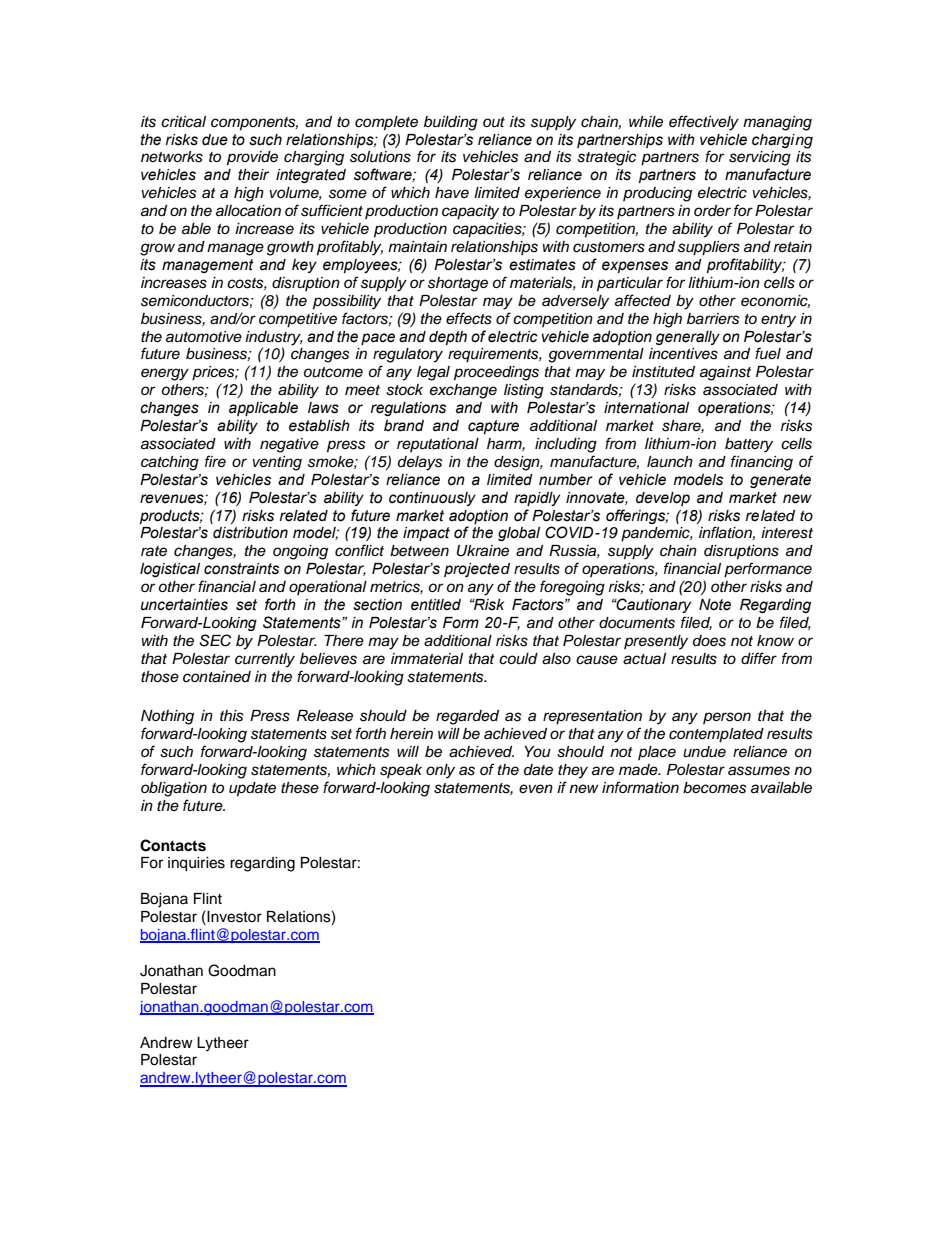 This image has width=952, height=1233. What do you see at coordinates (704, 123) in the image?
I see `effectively` at bounding box center [704, 123].
